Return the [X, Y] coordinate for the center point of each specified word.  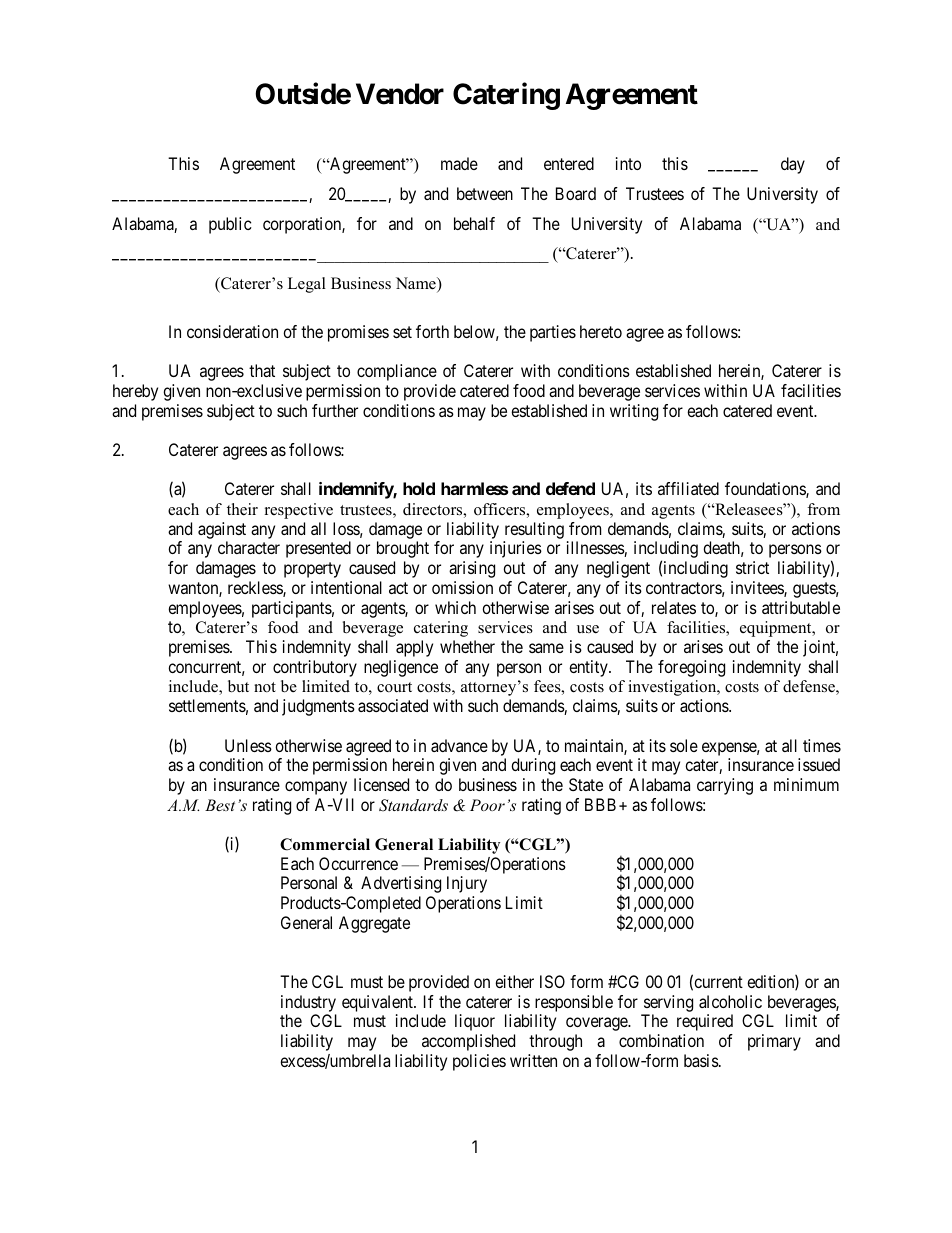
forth [432, 331]
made [459, 163]
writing [634, 412]
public [230, 225]
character [249, 547]
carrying [725, 786]
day [793, 165]
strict [752, 567]
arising [472, 569]
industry [308, 1003]
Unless [248, 745]
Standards [413, 805]
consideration [232, 331]
